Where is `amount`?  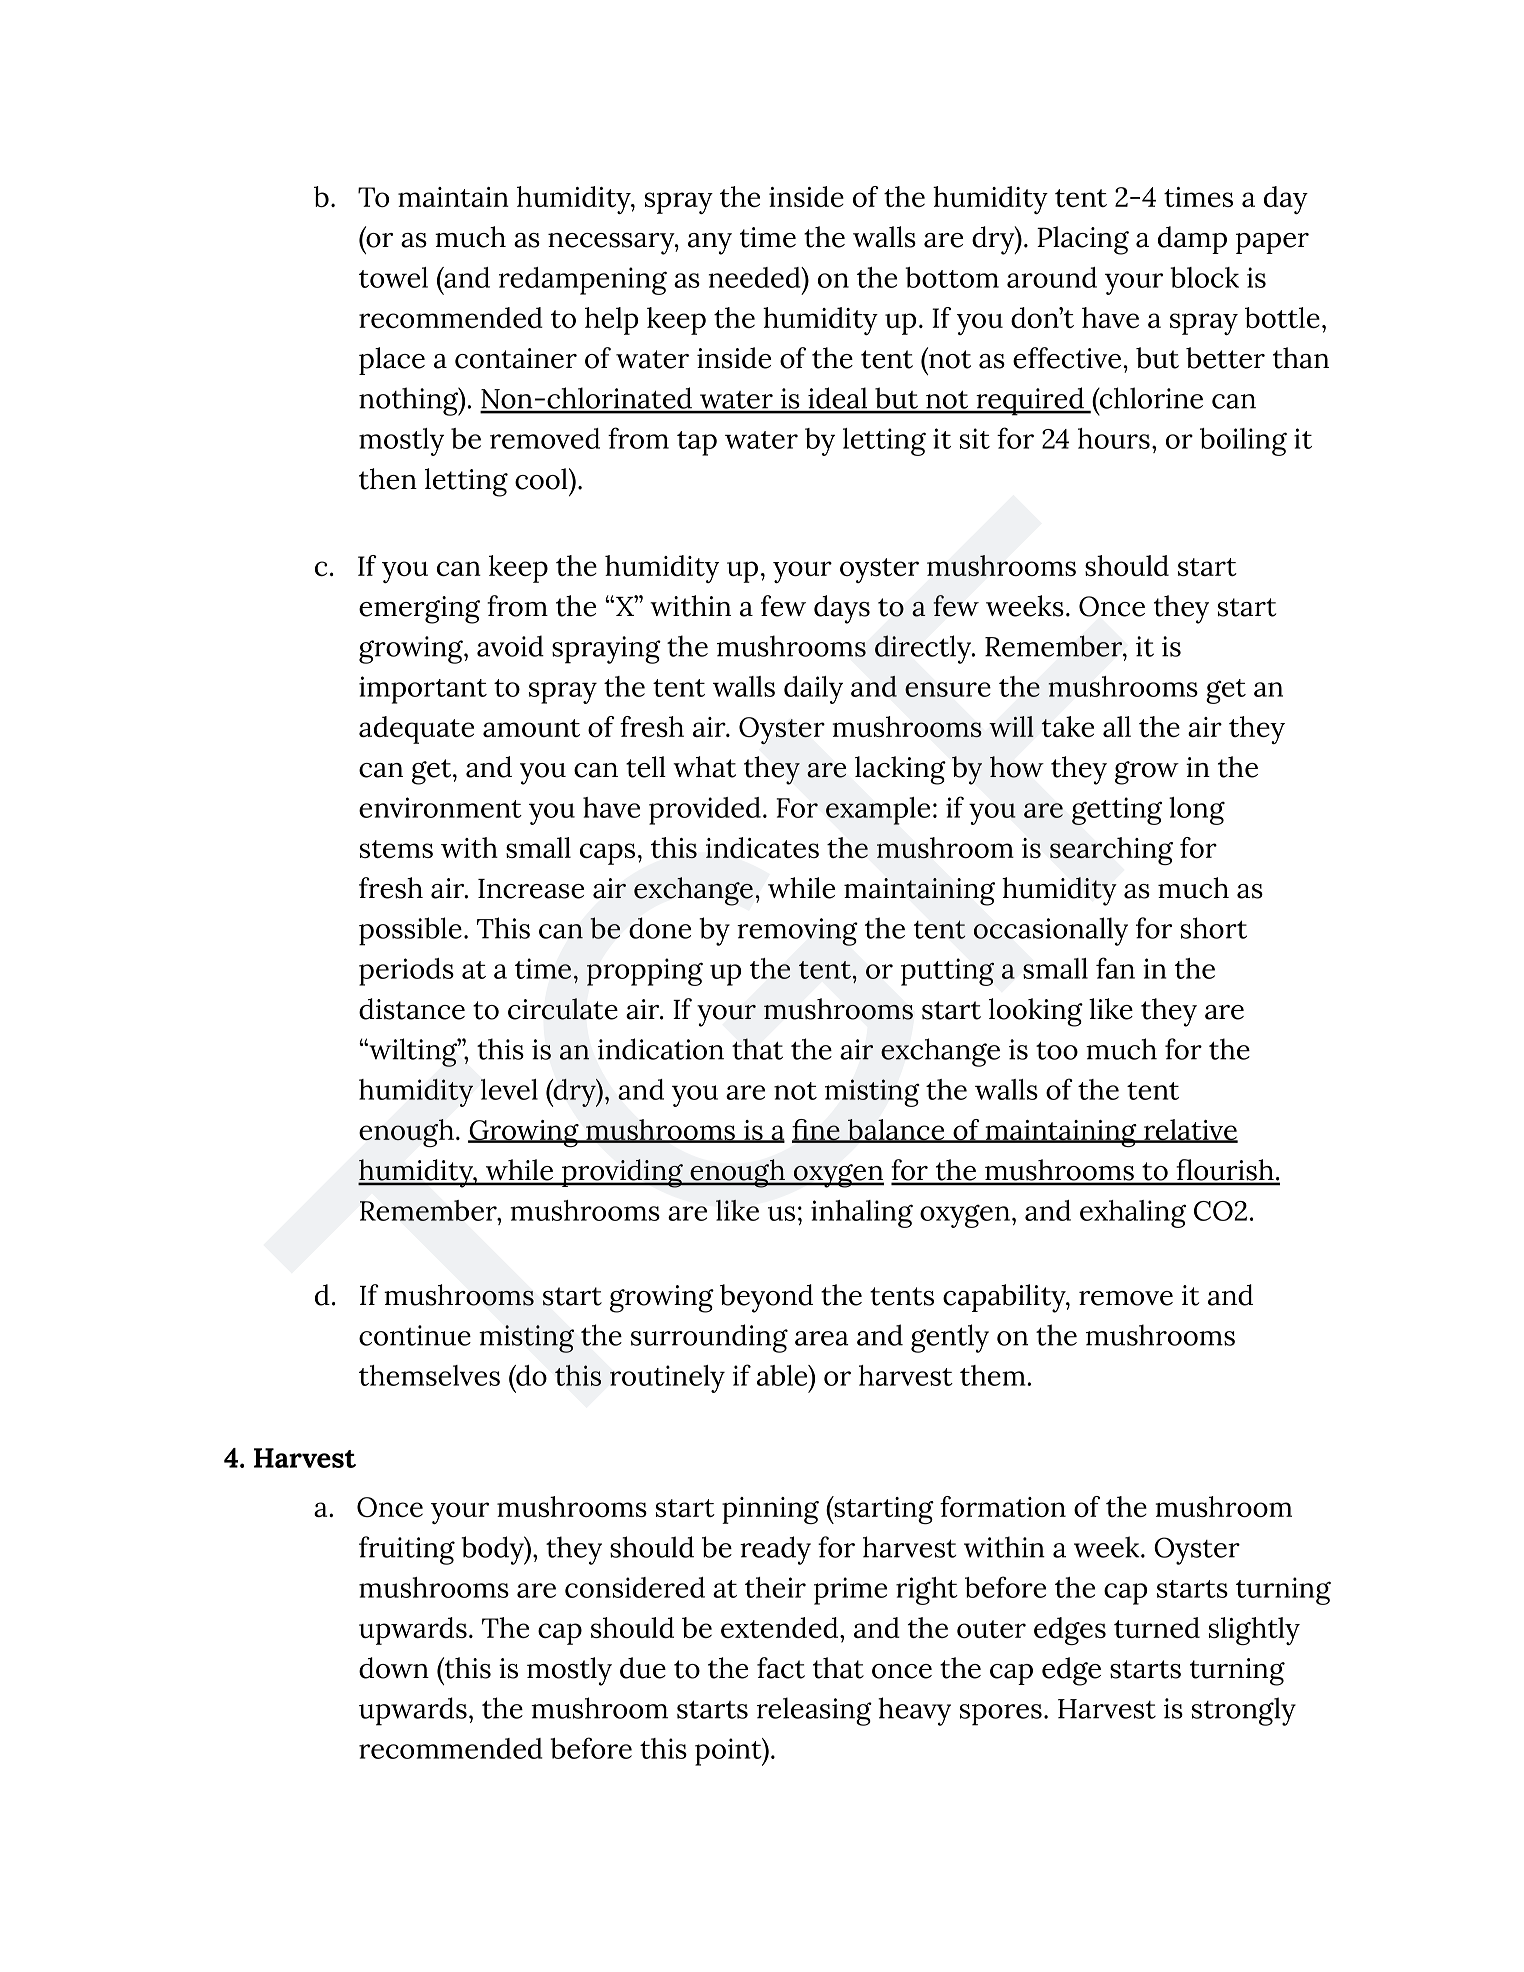
amount is located at coordinates (531, 728).
